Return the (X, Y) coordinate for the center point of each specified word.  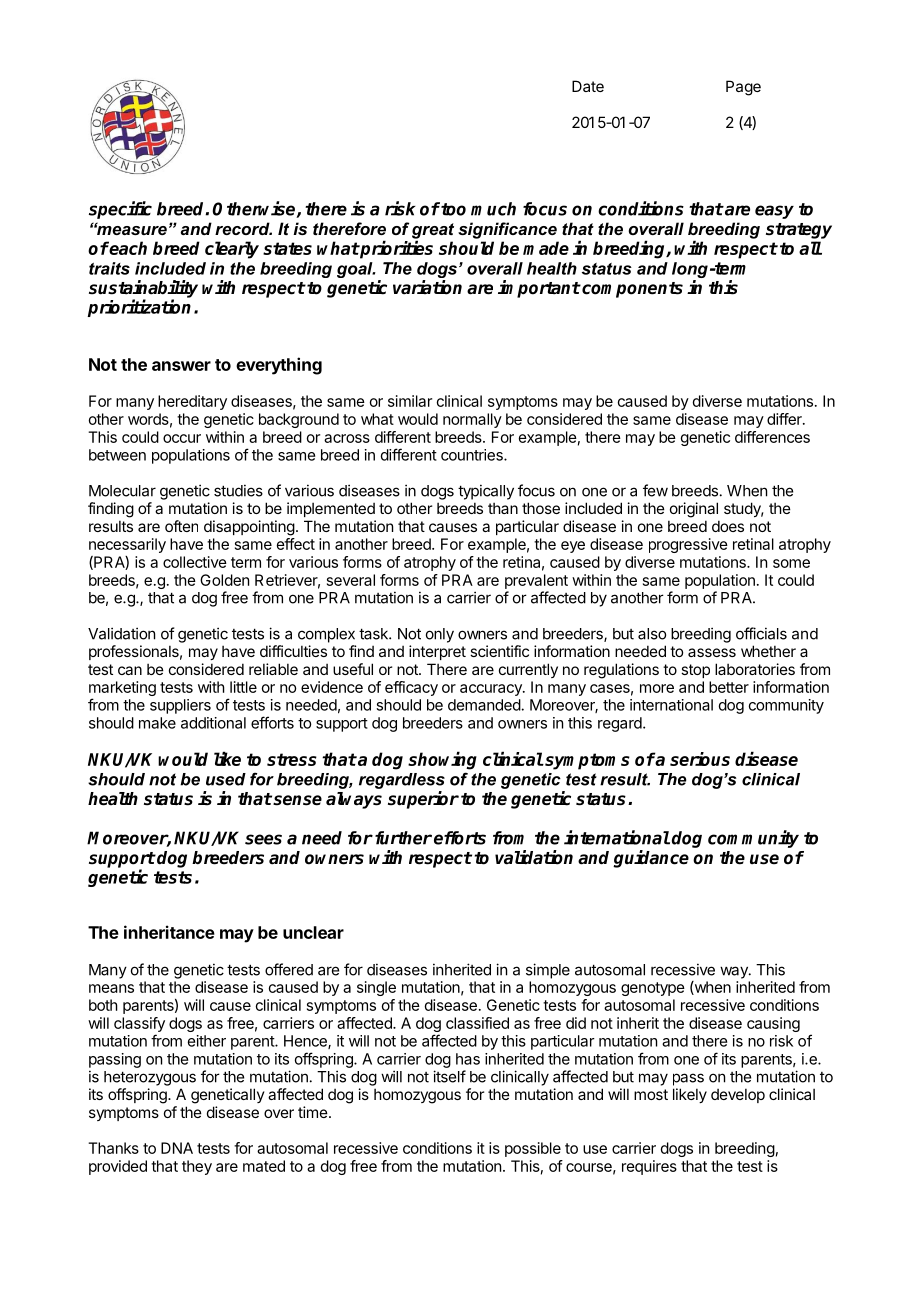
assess (712, 652)
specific (120, 210)
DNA (177, 1148)
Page (743, 88)
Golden (224, 580)
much (493, 209)
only (440, 635)
